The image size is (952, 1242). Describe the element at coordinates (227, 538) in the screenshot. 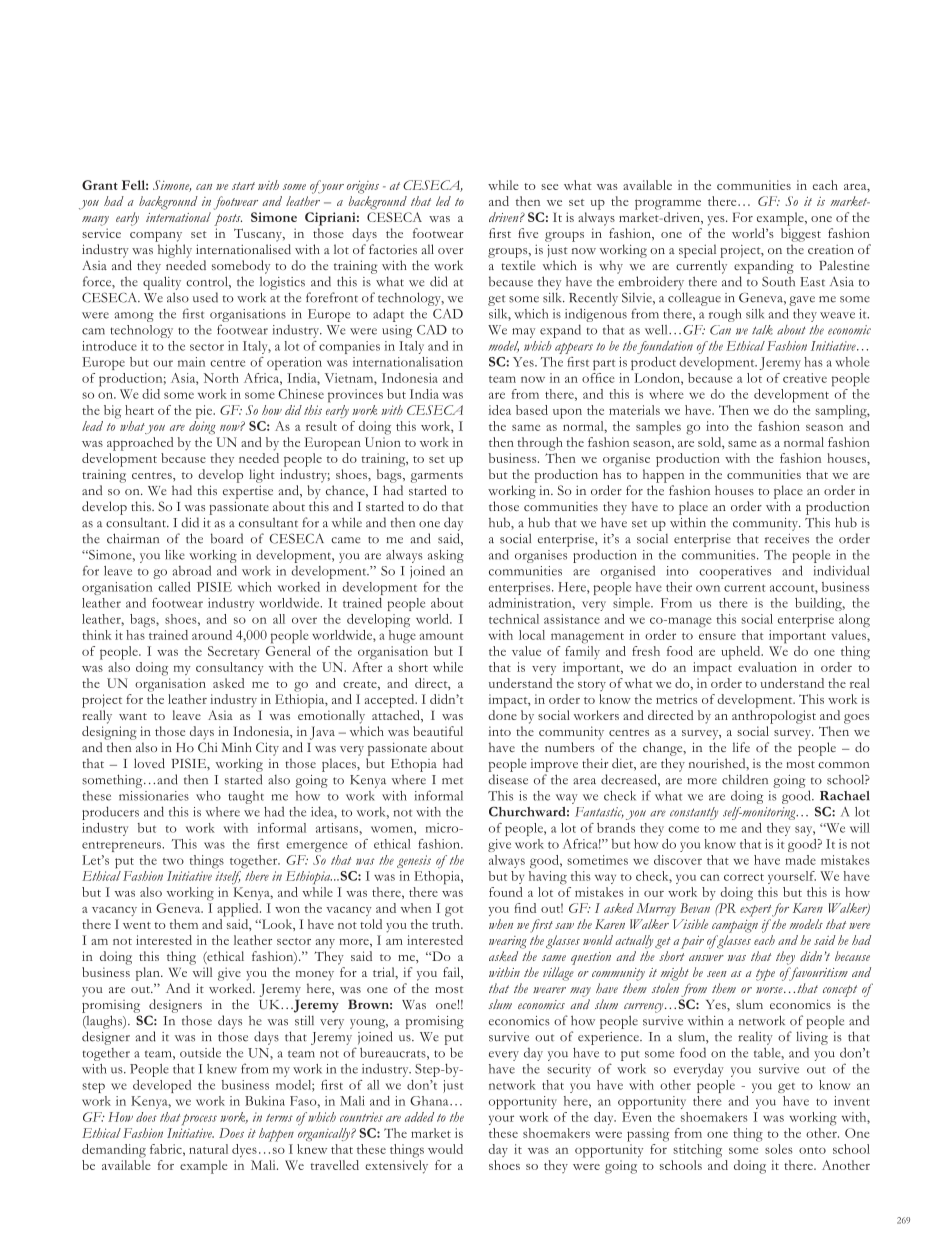

I see `board` at that location.
